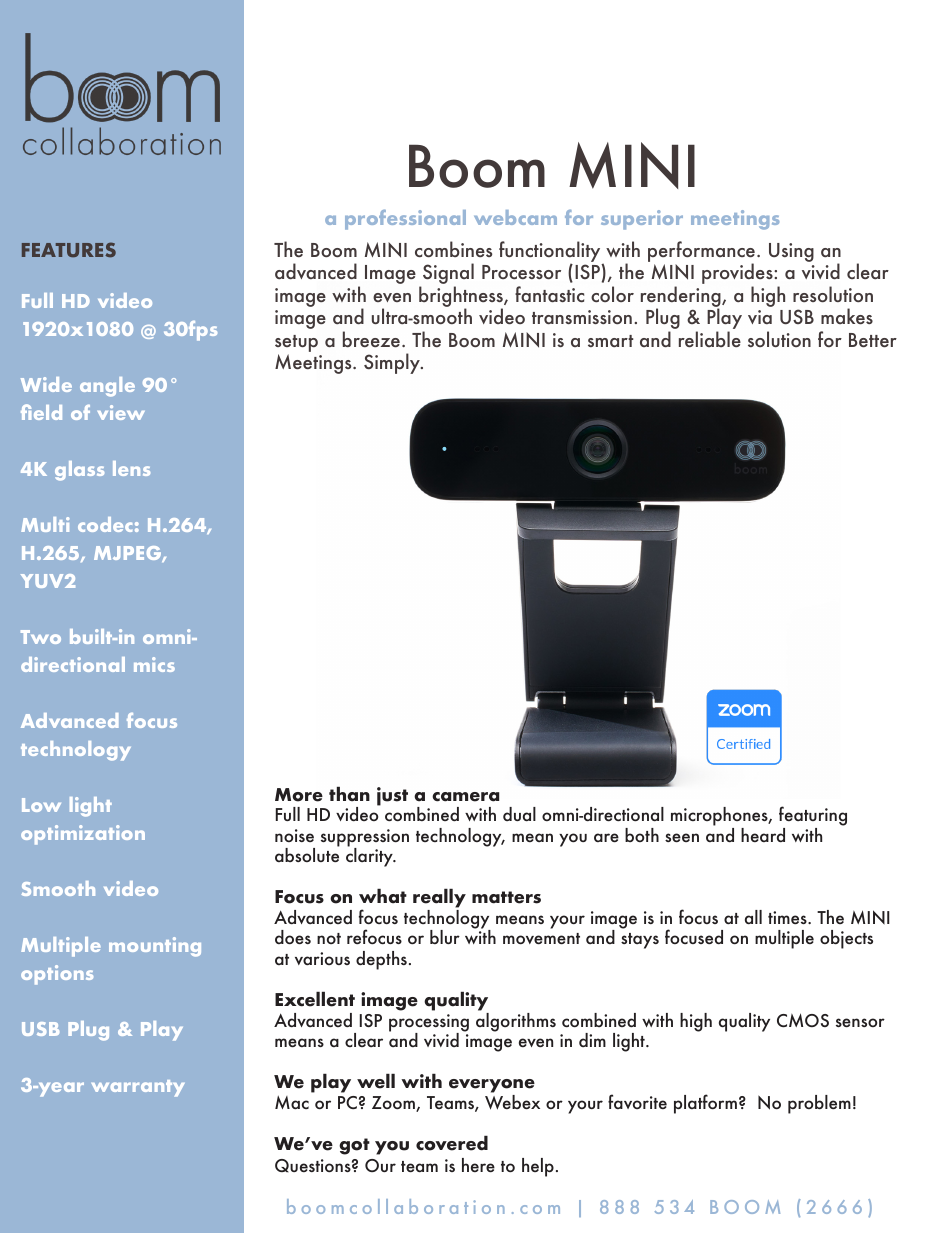  Describe the element at coordinates (813, 817) in the page. I see `featuring` at that location.
